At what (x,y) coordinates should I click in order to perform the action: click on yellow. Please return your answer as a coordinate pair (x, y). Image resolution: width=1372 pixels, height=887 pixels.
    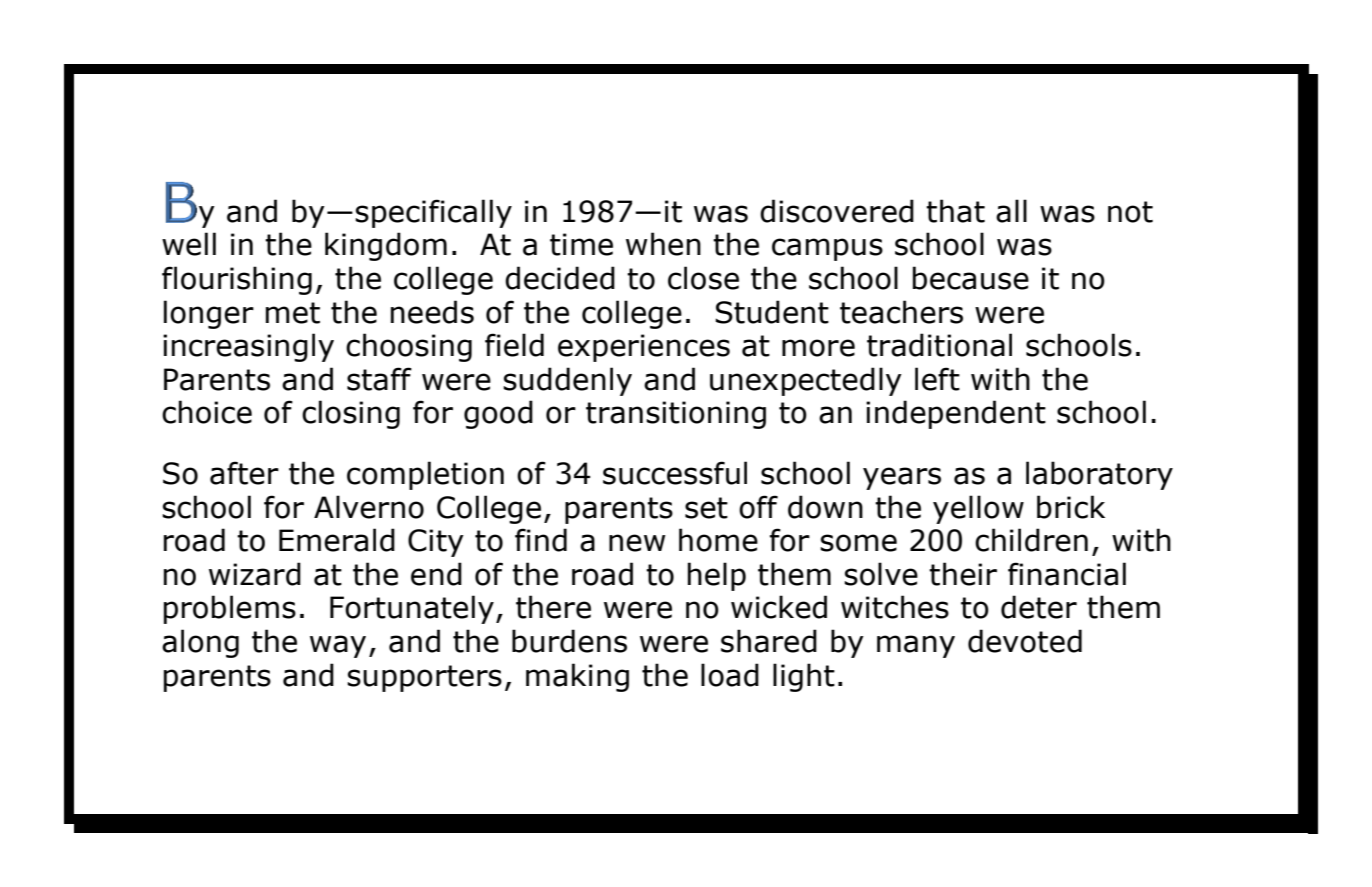
    Looking at the image, I should click on (978, 509).
